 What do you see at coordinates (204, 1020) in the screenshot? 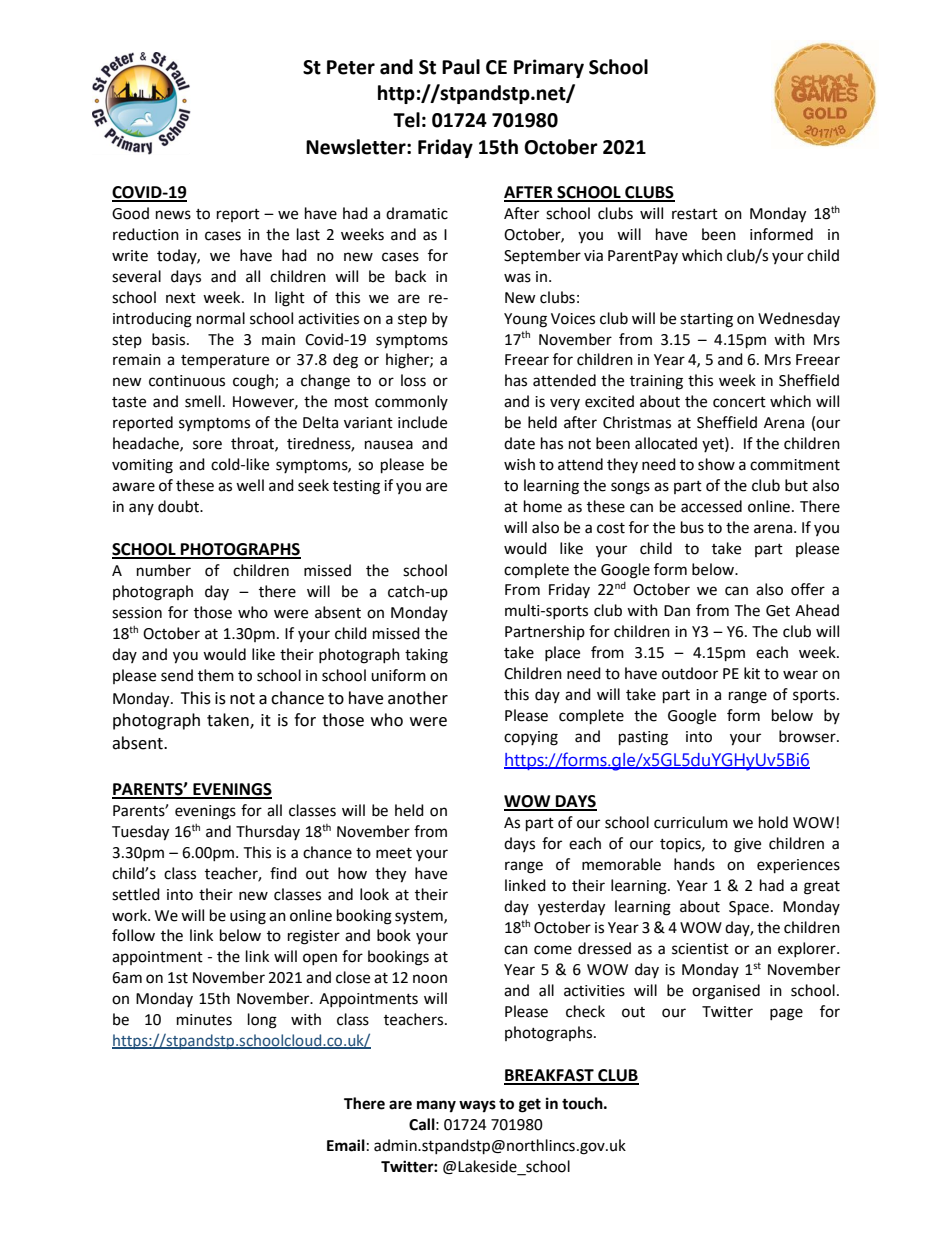
I see `minutes` at bounding box center [204, 1020].
